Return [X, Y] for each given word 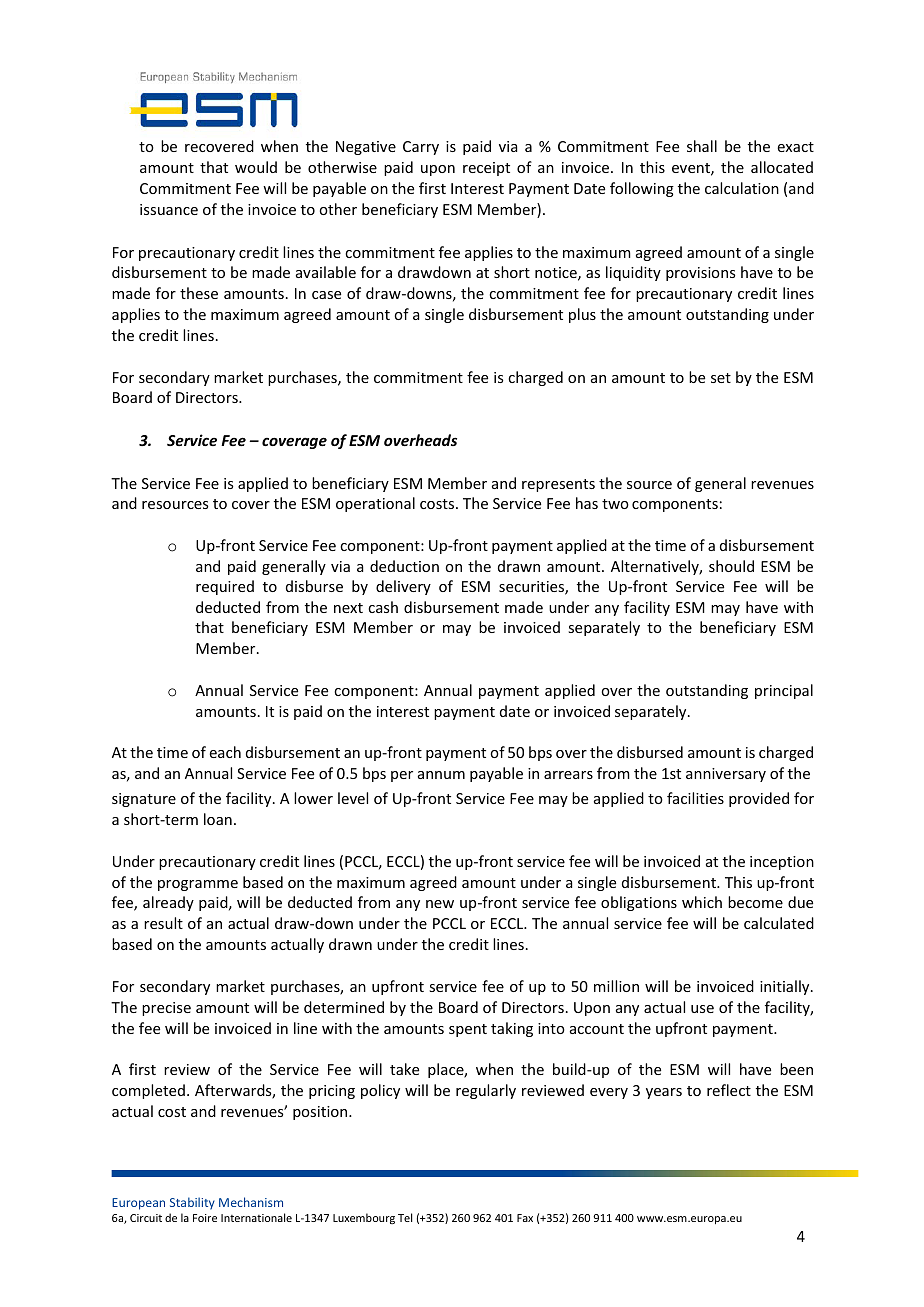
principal [784, 691]
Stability [192, 1203]
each [225, 752]
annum [441, 775]
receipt [486, 169]
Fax [525, 1218]
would [256, 167]
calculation [742, 188]
